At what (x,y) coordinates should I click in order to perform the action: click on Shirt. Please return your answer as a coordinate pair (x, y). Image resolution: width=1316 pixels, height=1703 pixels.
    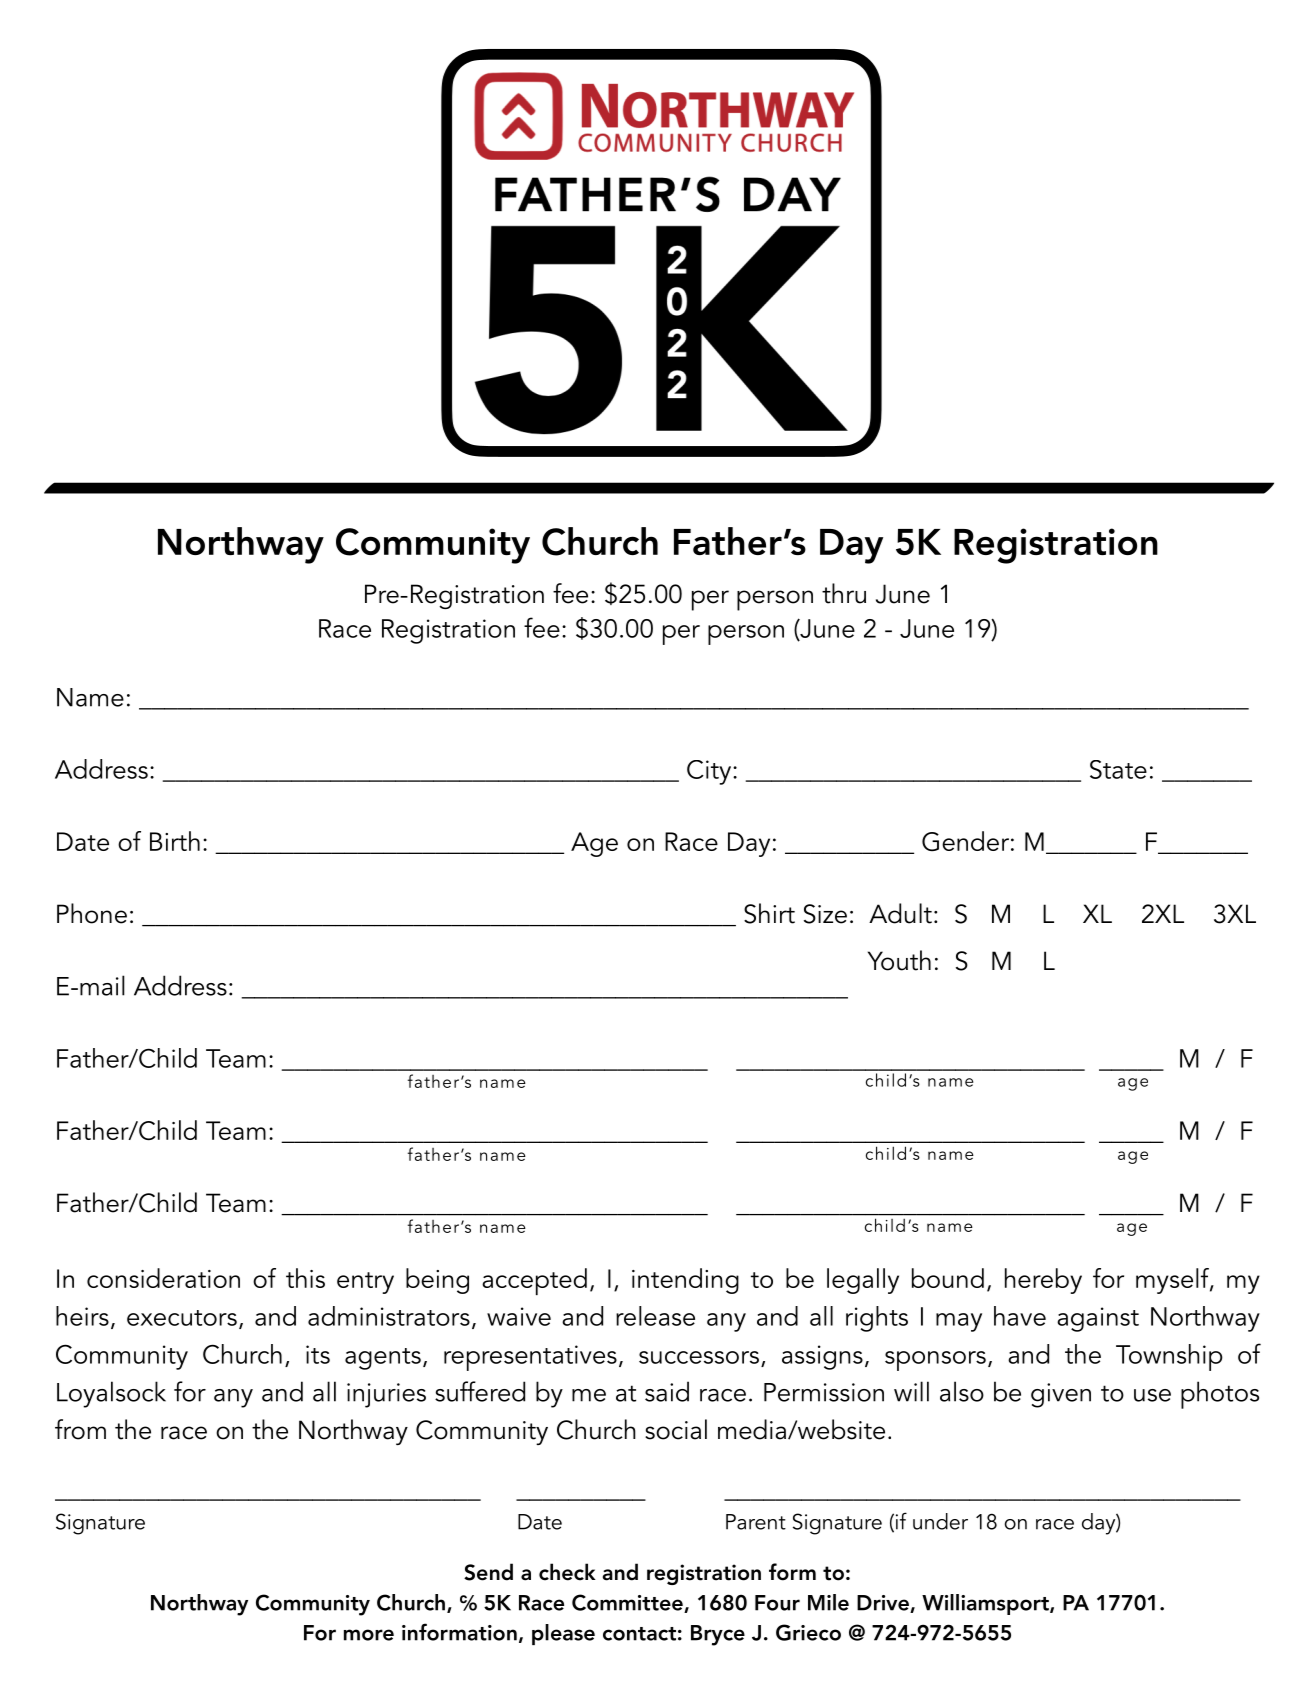
    Looking at the image, I should click on (769, 913).
